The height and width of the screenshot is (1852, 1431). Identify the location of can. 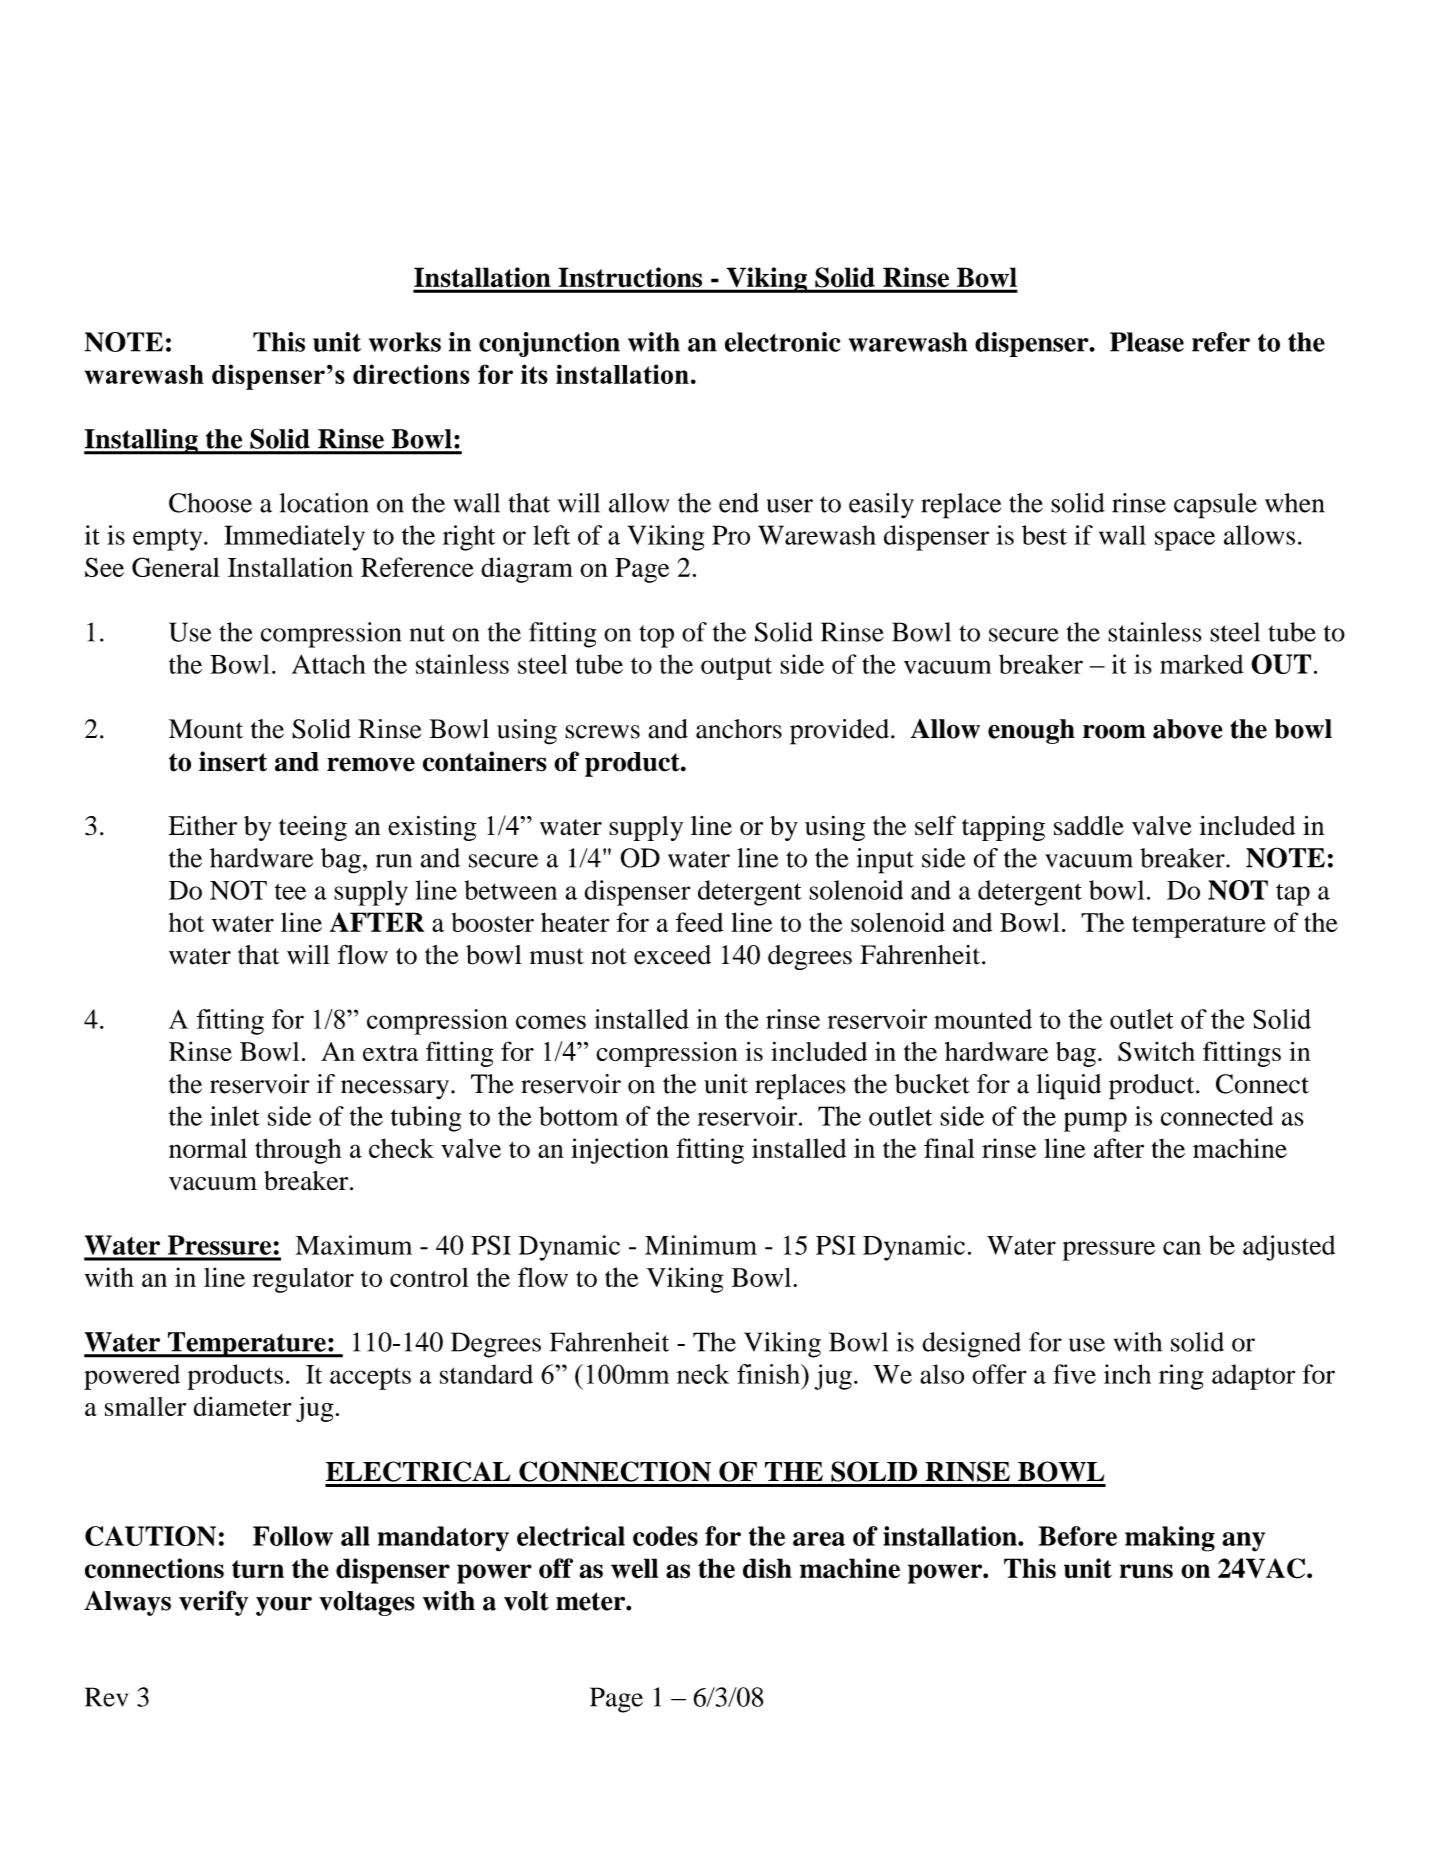
(1182, 1248).
